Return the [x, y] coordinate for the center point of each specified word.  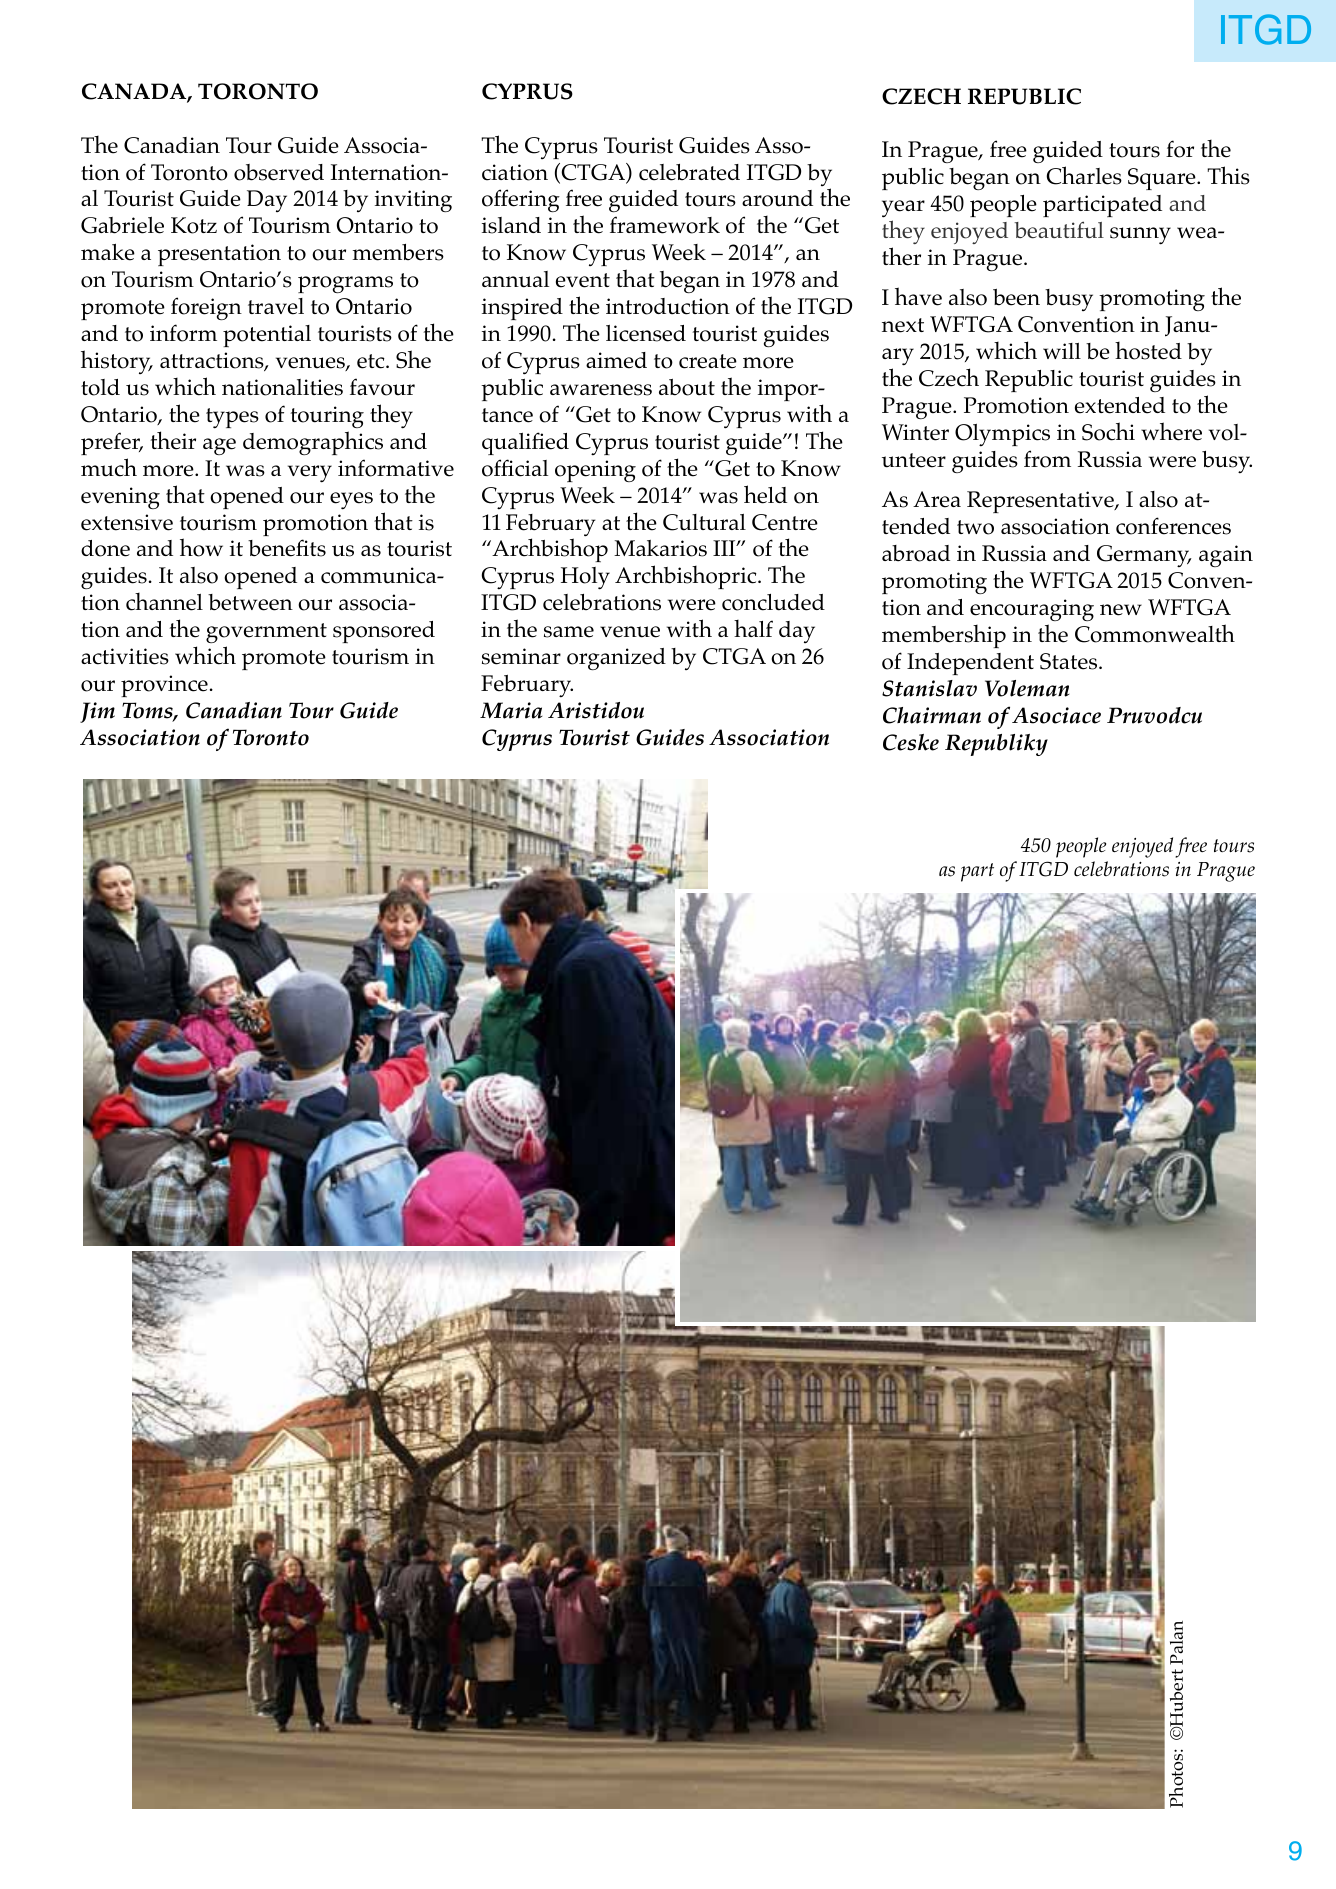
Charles [1084, 175]
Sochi [1108, 431]
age [219, 446]
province [164, 686]
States [1070, 661]
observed [279, 172]
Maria [511, 710]
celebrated [689, 172]
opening [595, 471]
